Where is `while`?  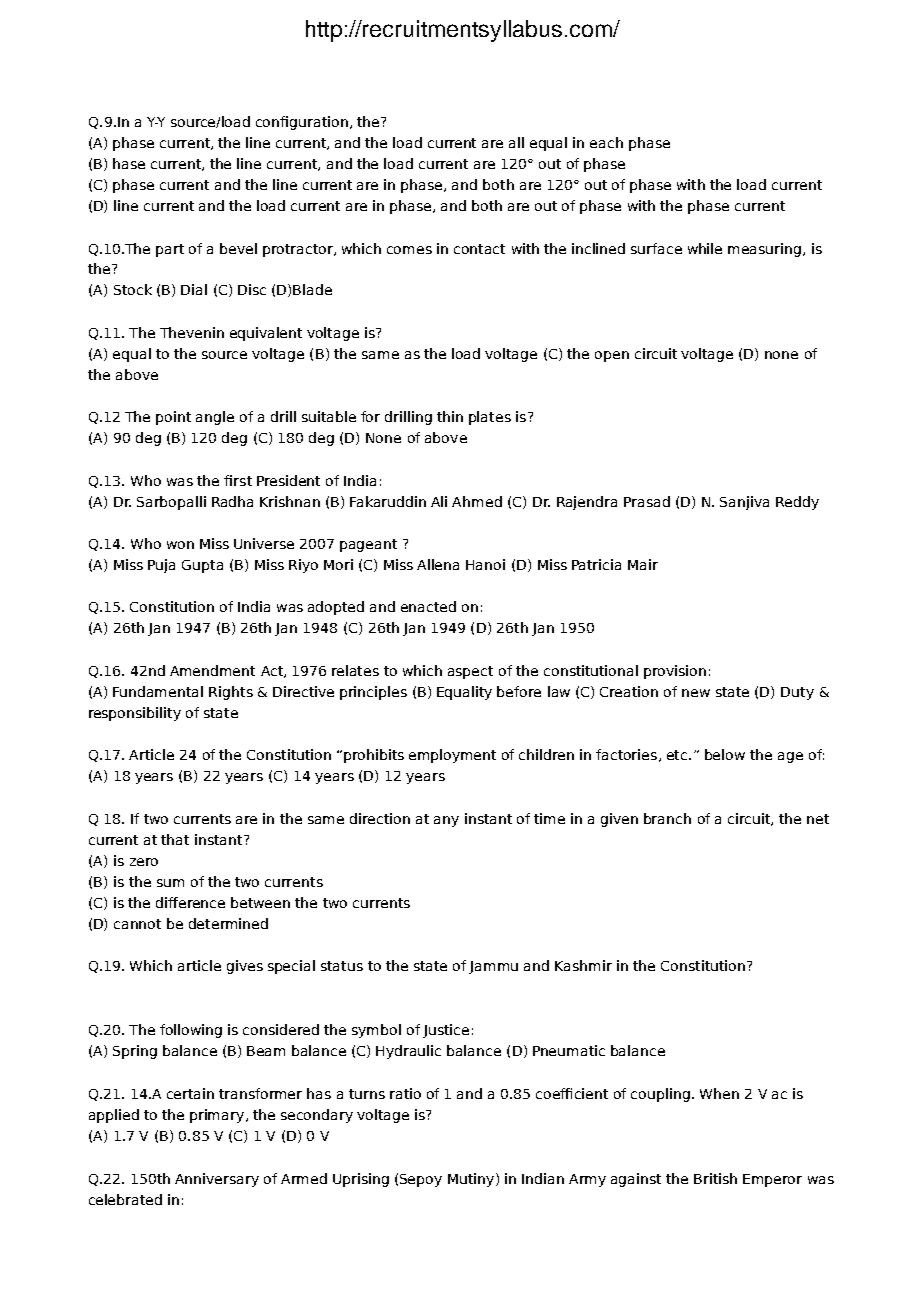
while is located at coordinates (705, 248).
